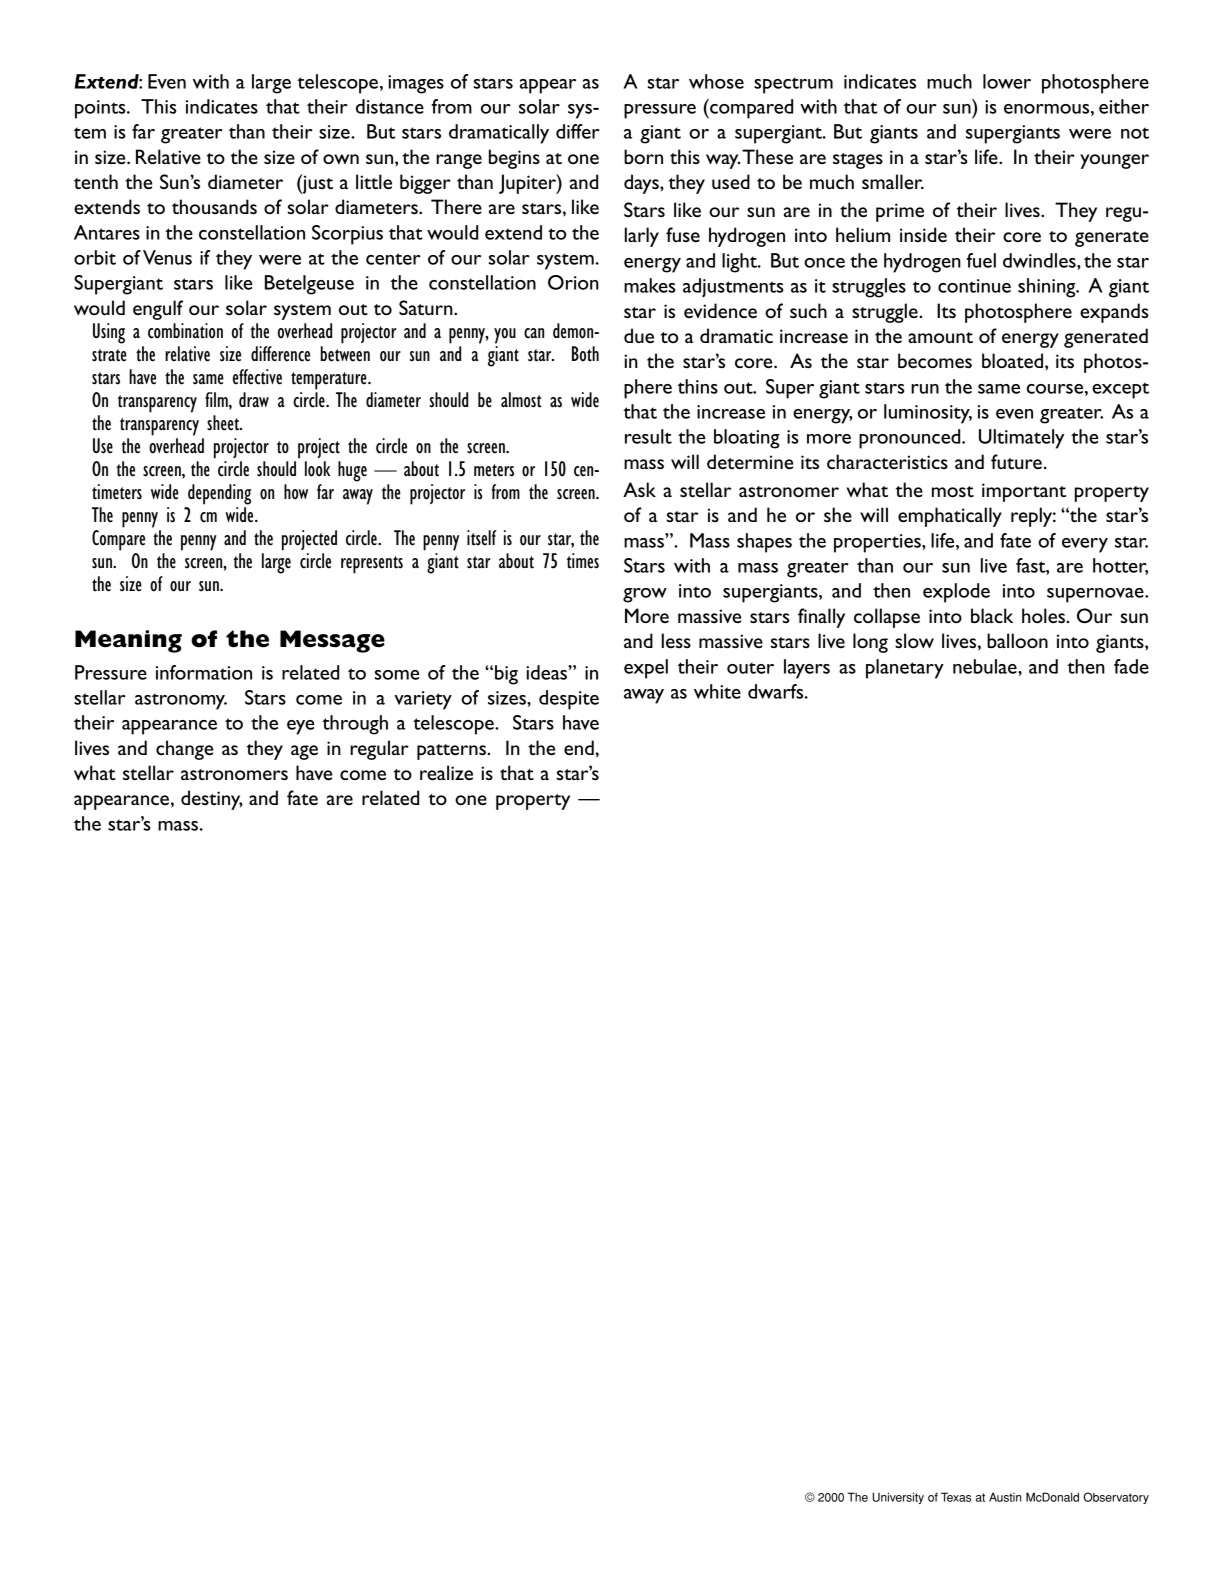 The width and height of the screenshot is (1223, 1583). Describe the element at coordinates (219, 494) in the screenshot. I see `depending` at that location.
